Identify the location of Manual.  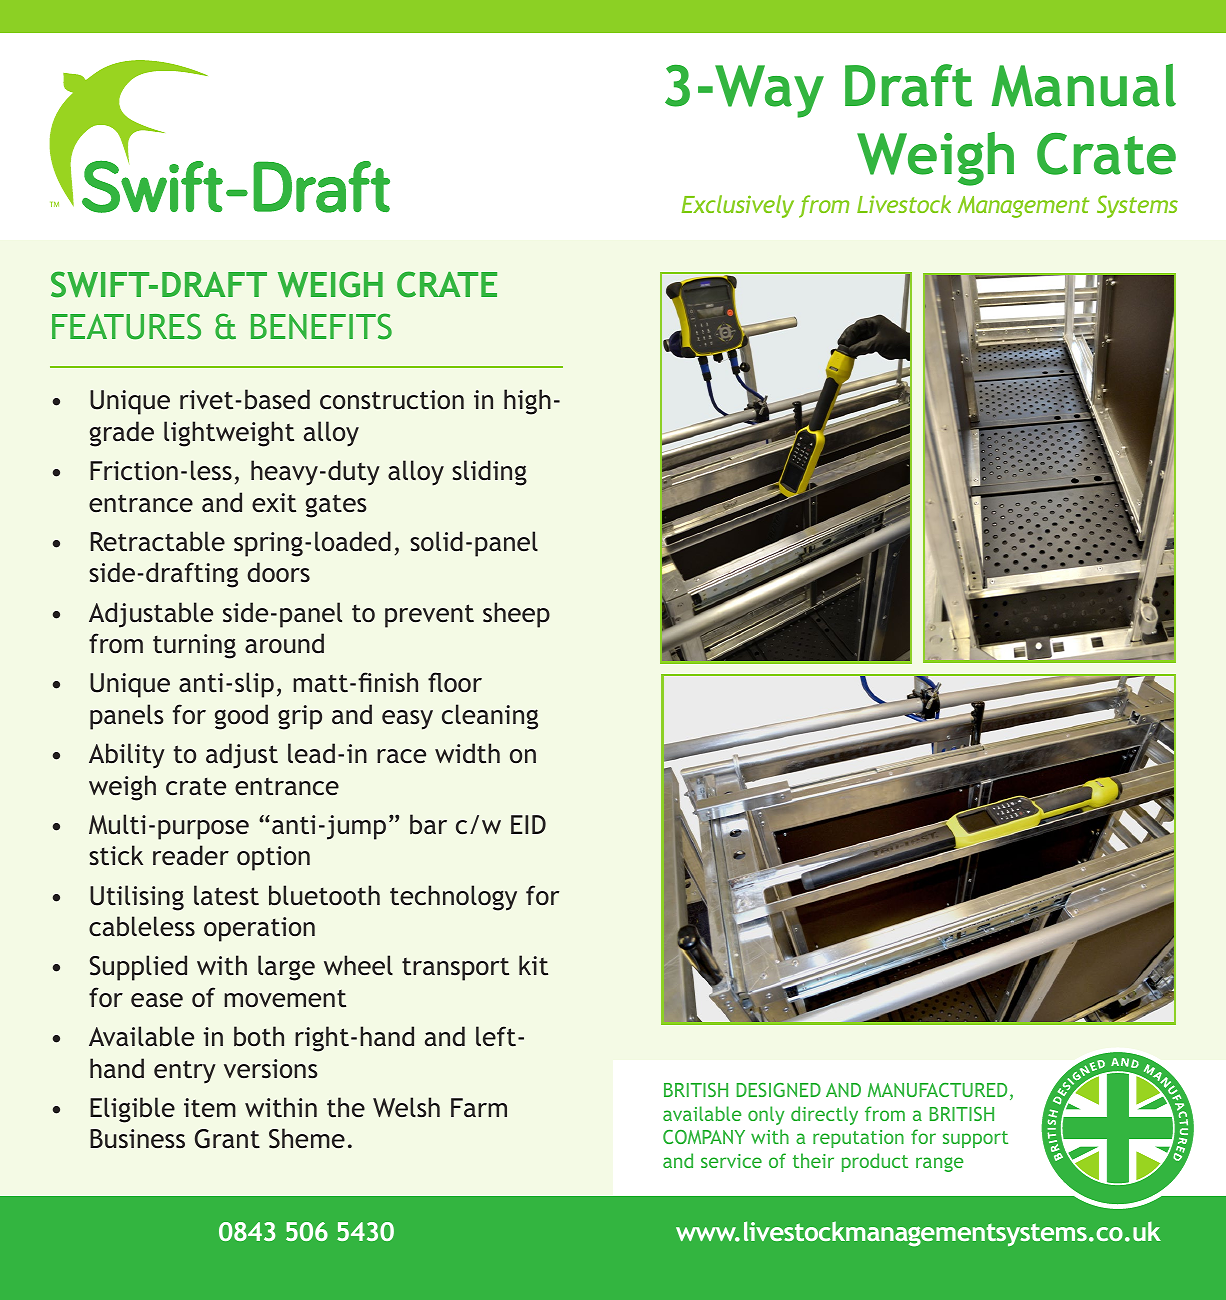
(1083, 85).
